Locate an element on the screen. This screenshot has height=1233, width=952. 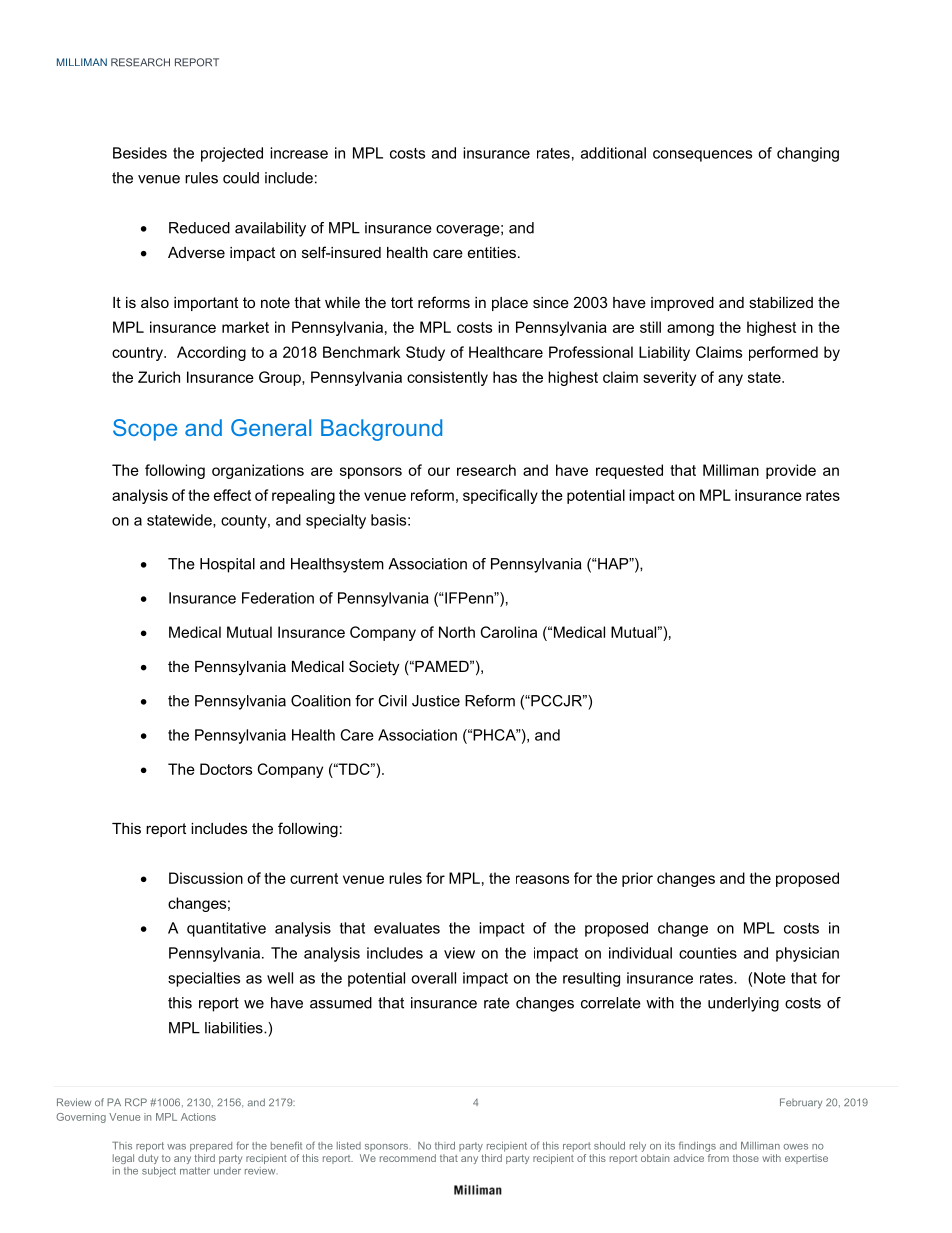
recommend is located at coordinates (408, 1158).
